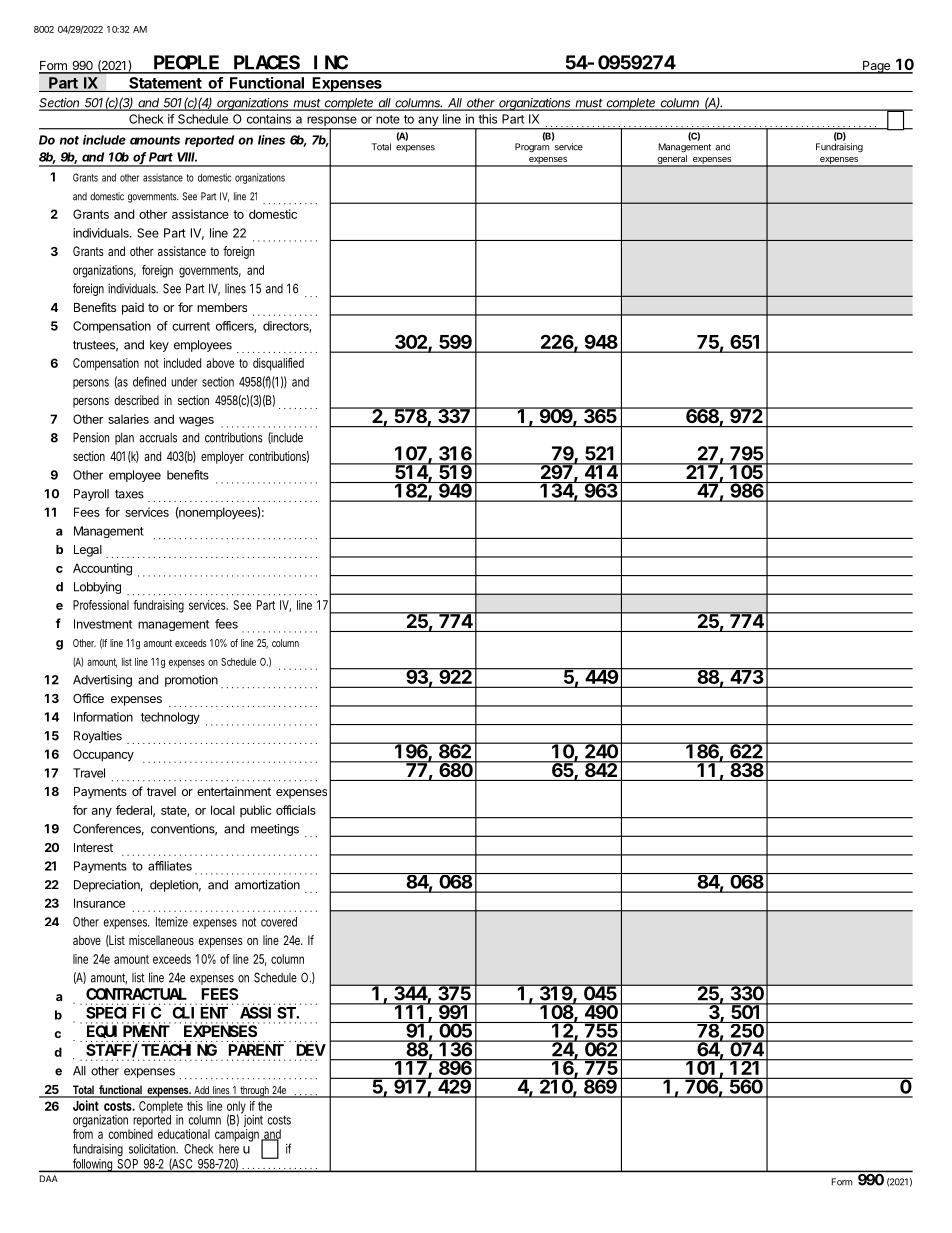  Describe the element at coordinates (296, 810) in the screenshot. I see `officials` at that location.
